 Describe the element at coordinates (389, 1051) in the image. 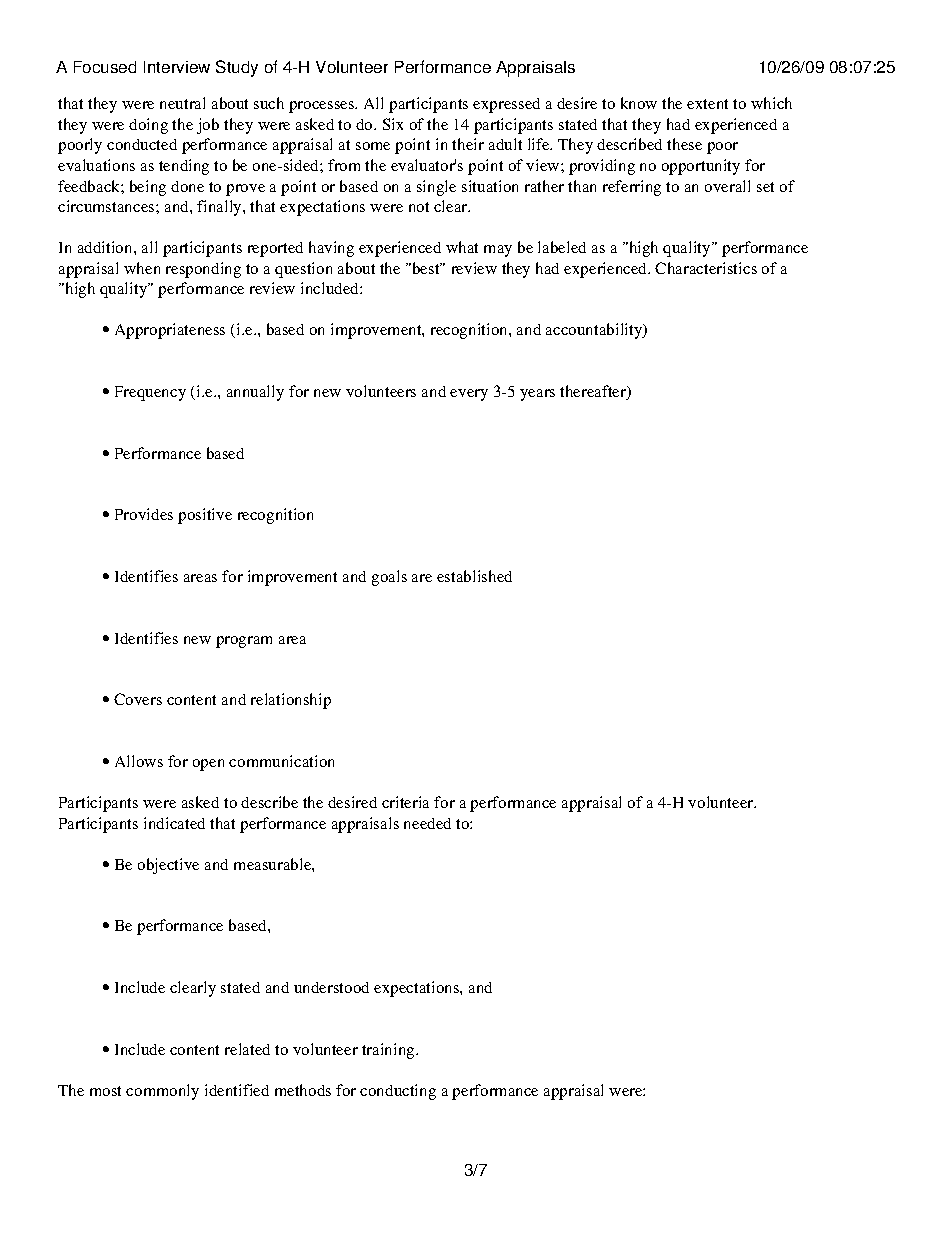

I see `training` at that location.
